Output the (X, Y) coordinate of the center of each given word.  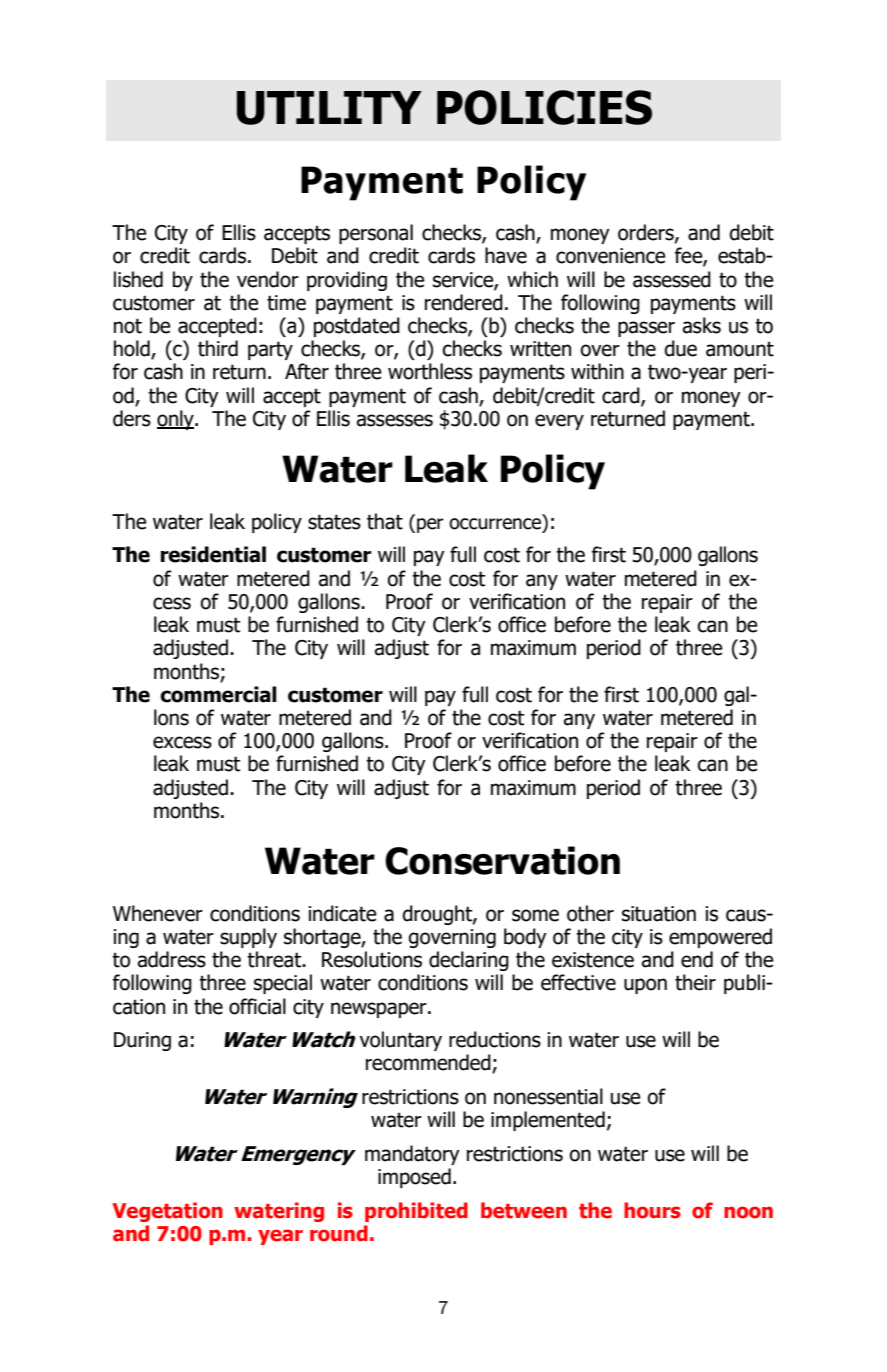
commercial (218, 694)
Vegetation (167, 1212)
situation (659, 914)
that (385, 521)
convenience (610, 256)
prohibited (416, 1212)
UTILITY (329, 108)
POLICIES (544, 107)
